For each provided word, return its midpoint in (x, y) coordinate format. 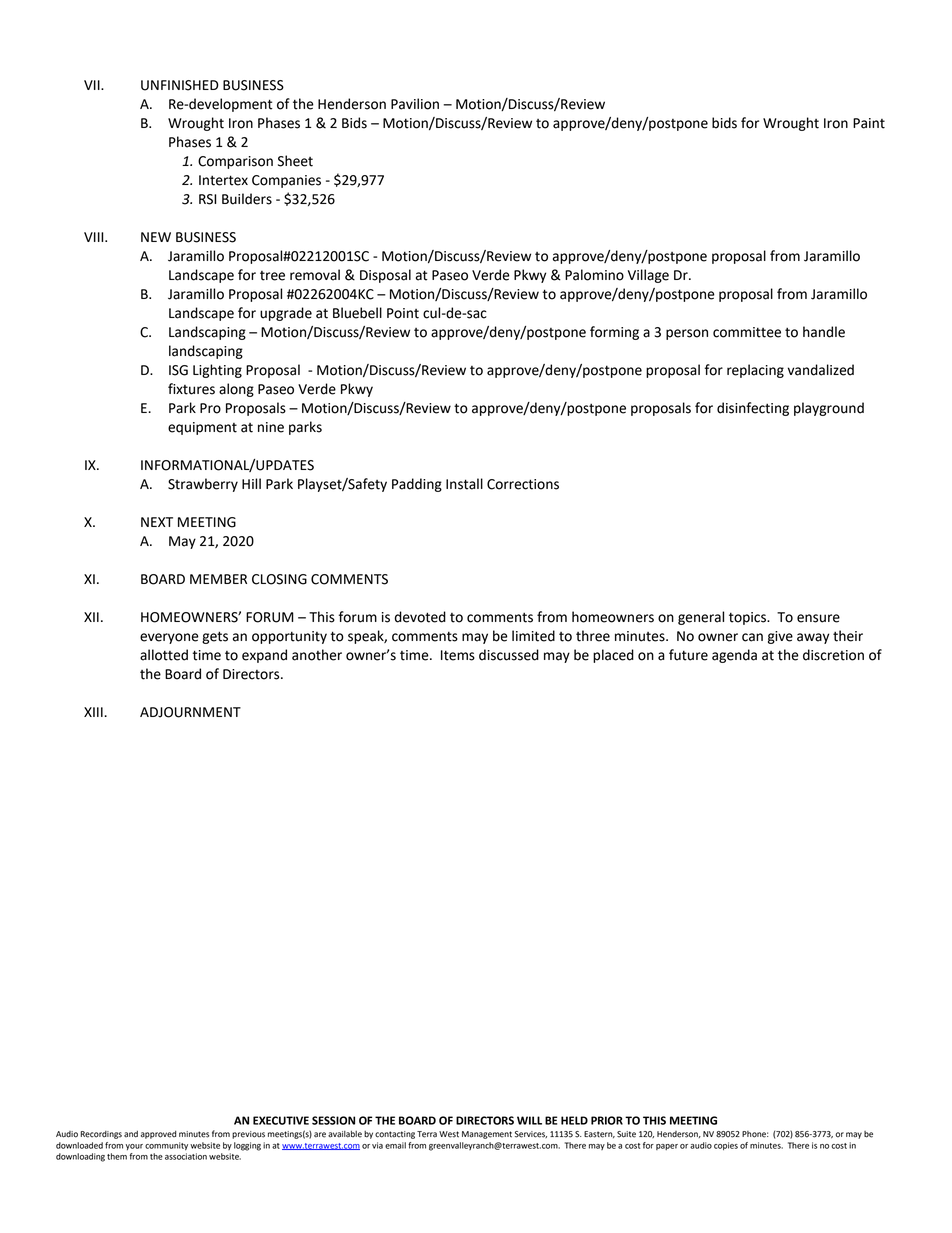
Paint (869, 123)
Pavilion (415, 104)
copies (726, 1146)
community (166, 1146)
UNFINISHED (180, 85)
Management (487, 1135)
